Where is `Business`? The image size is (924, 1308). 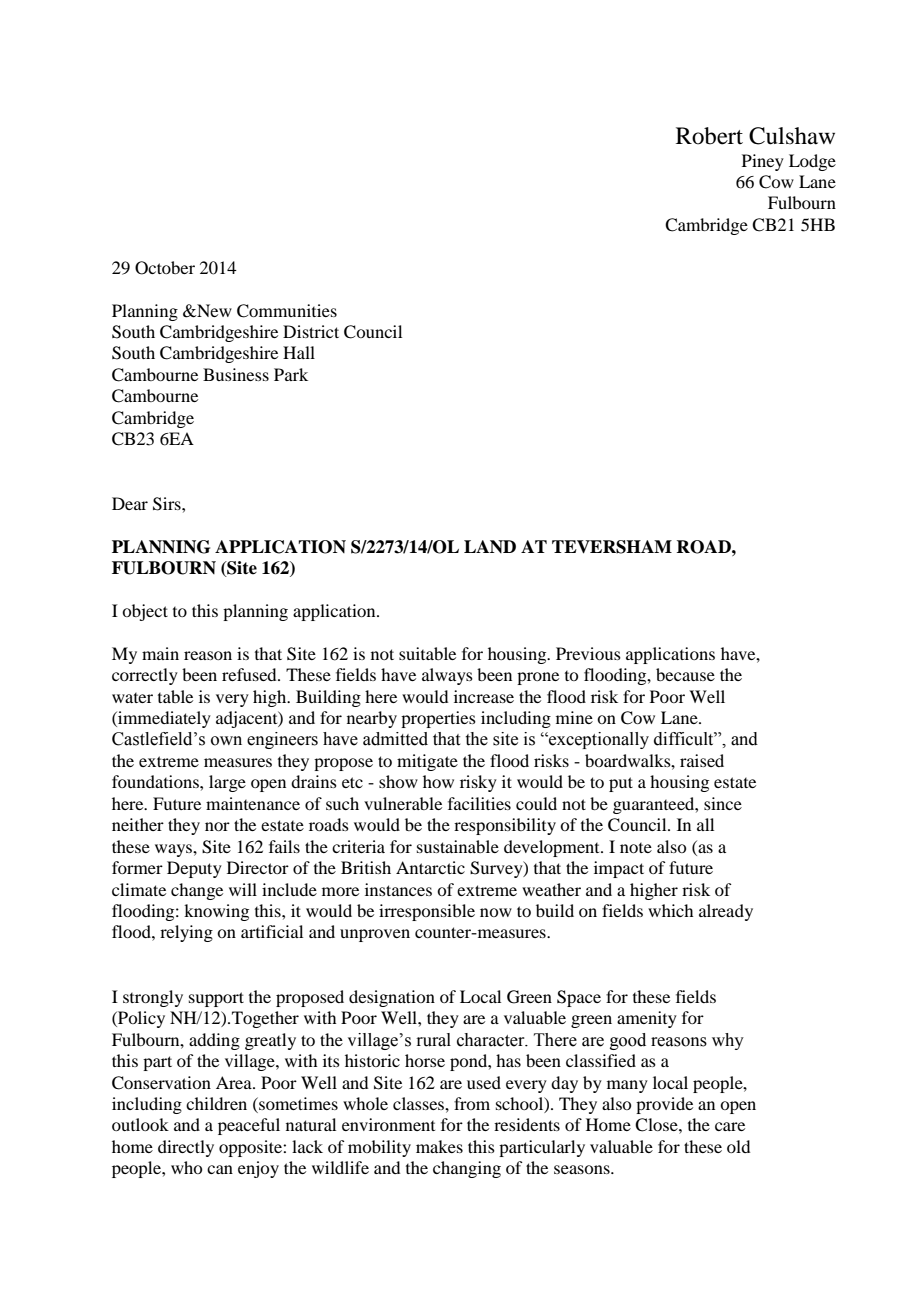
Business is located at coordinates (236, 374).
